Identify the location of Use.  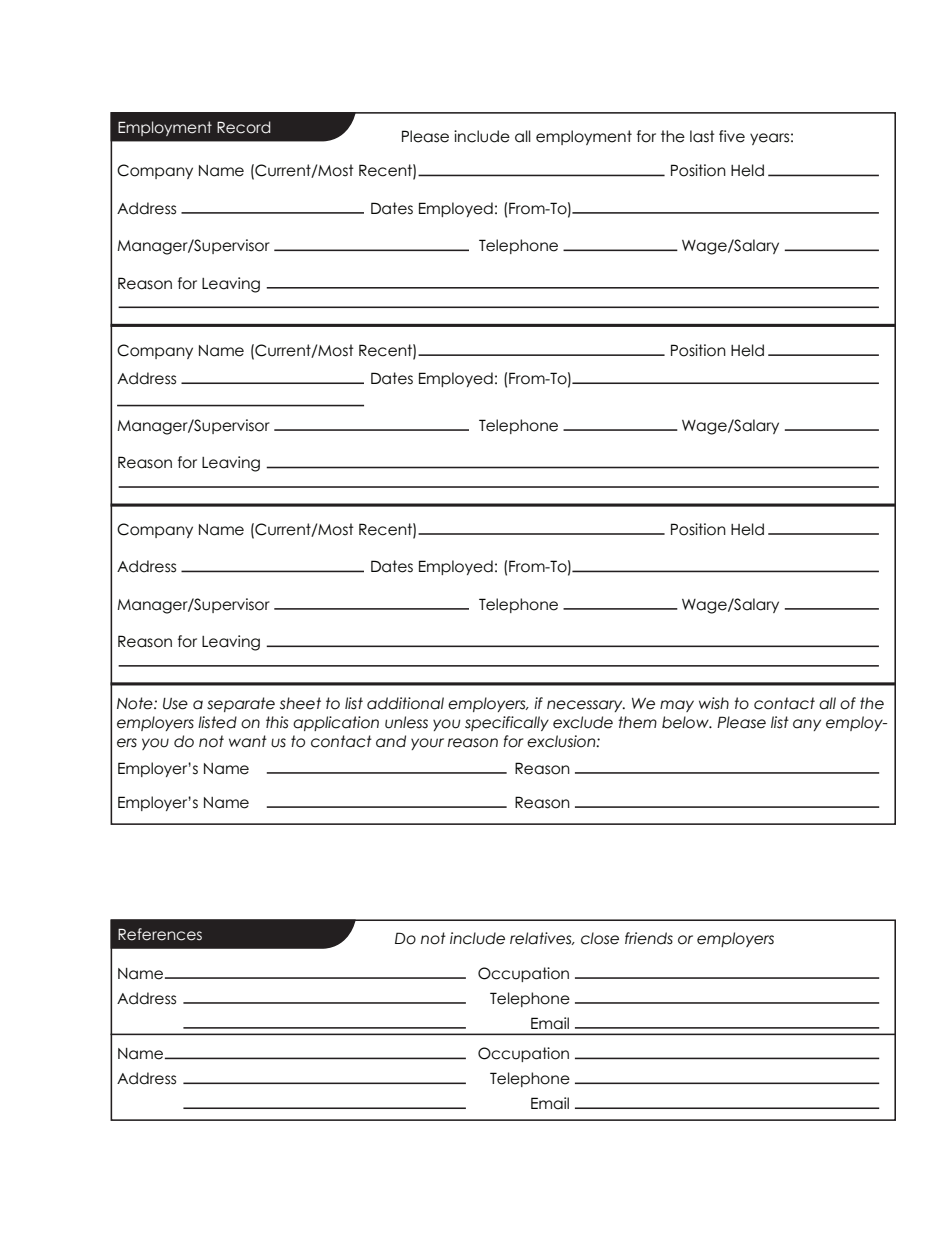
(175, 704).
